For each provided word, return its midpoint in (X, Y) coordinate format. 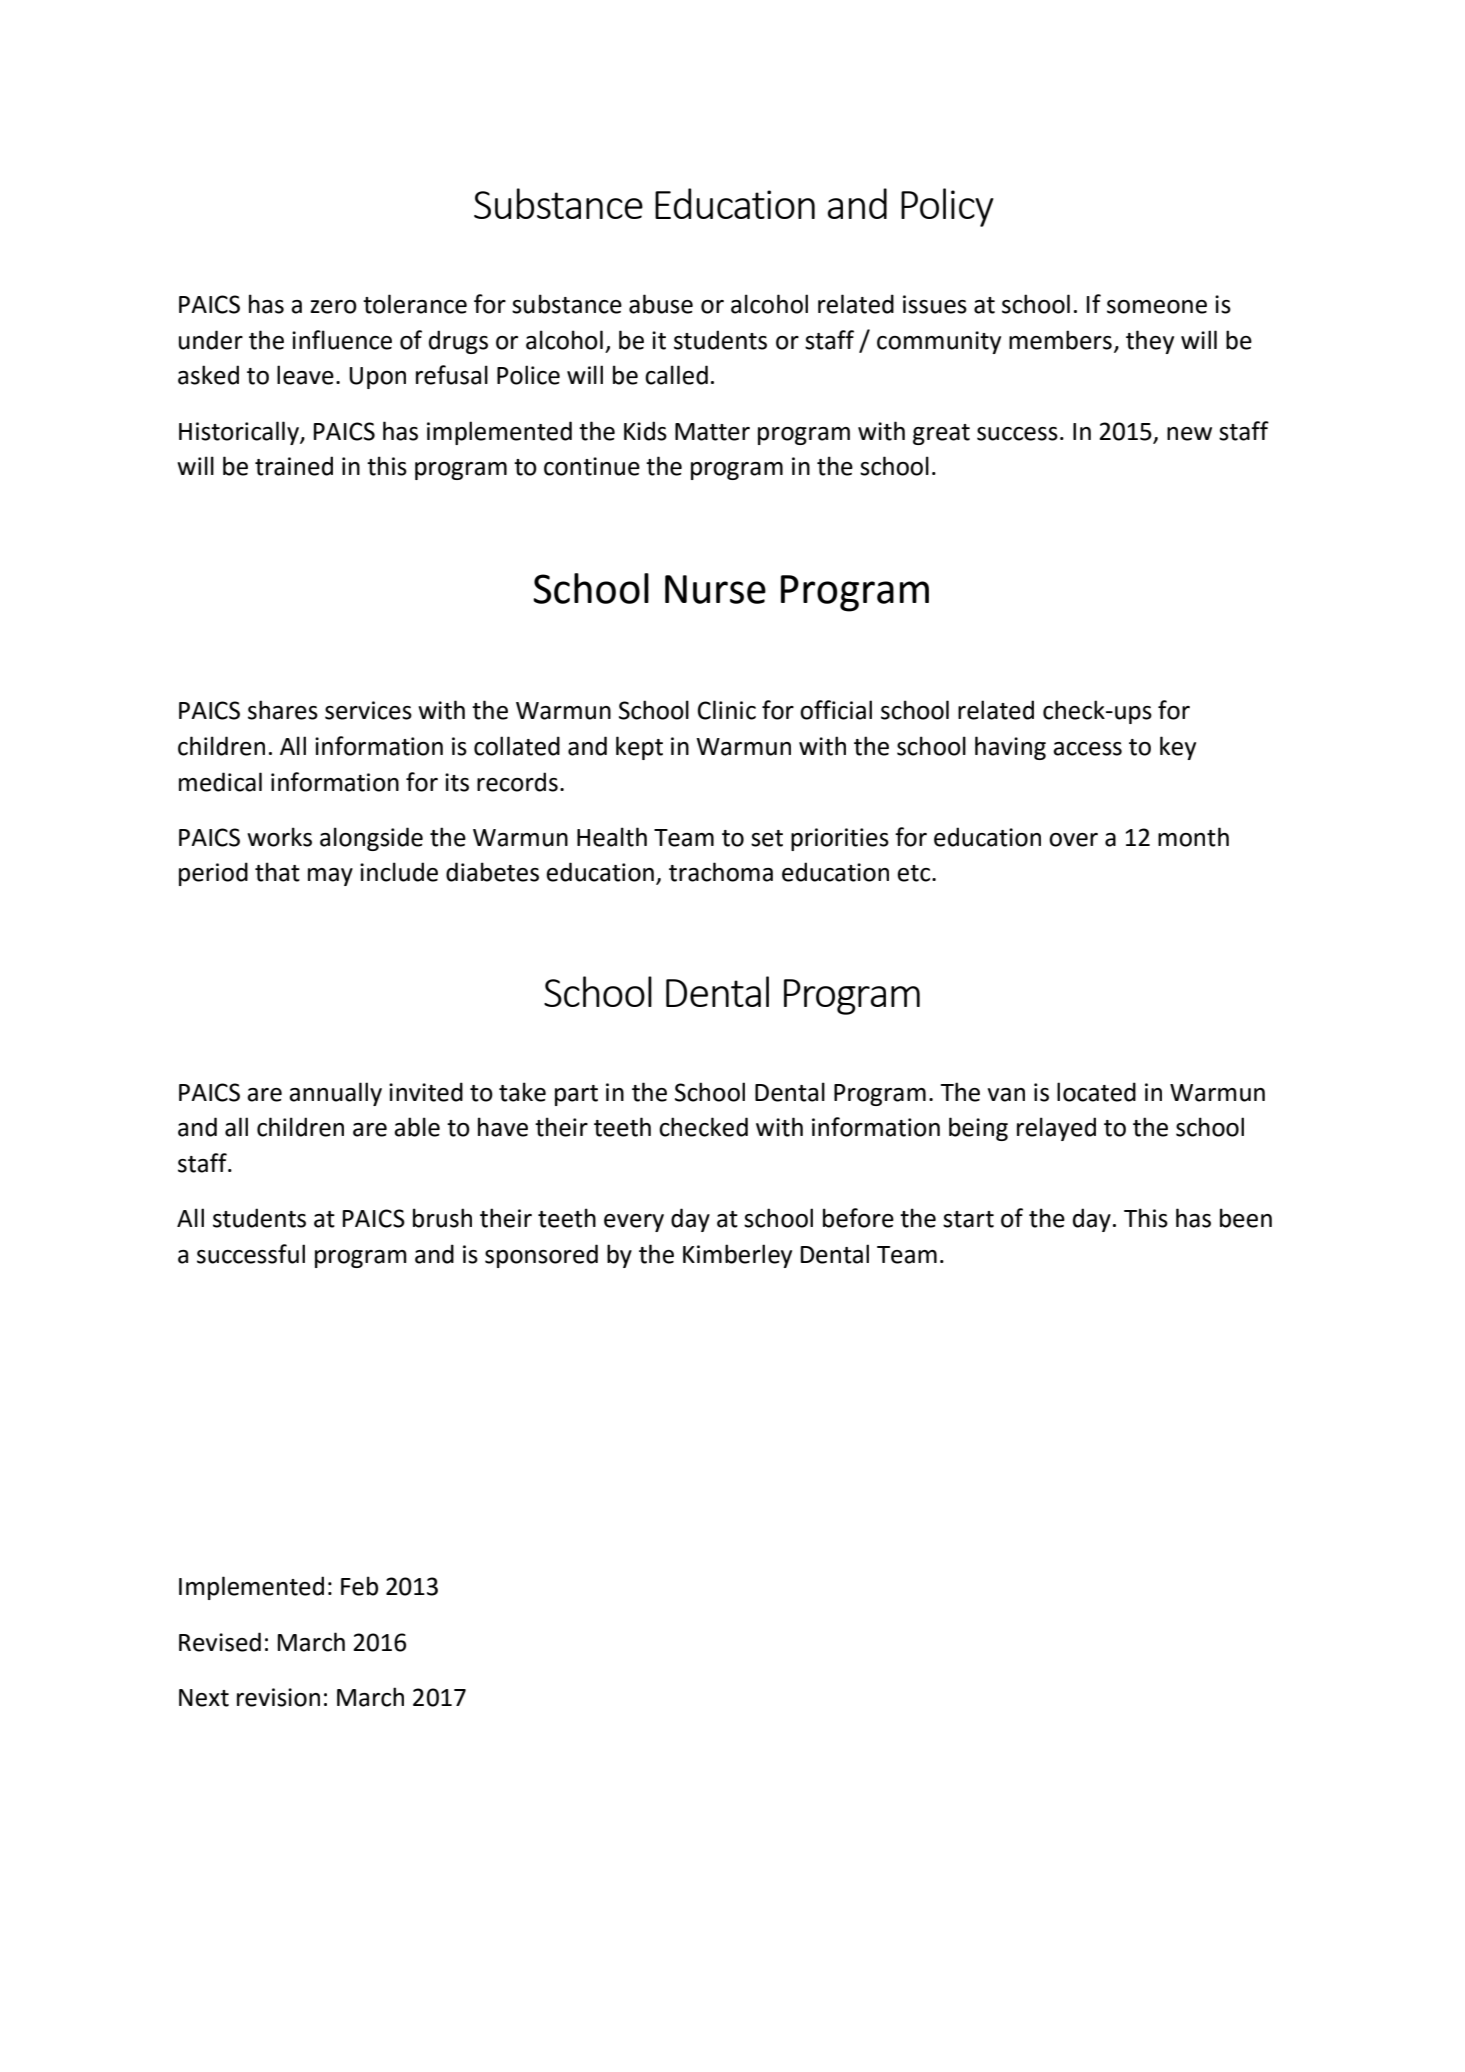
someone (1157, 307)
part (576, 1095)
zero (333, 307)
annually (335, 1094)
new (1189, 434)
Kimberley (737, 1256)
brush (442, 1218)
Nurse (715, 589)
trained (294, 466)
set (767, 838)
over (1073, 840)
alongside (371, 839)
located (1096, 1092)
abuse (661, 304)
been (1246, 1218)
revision (278, 1697)
